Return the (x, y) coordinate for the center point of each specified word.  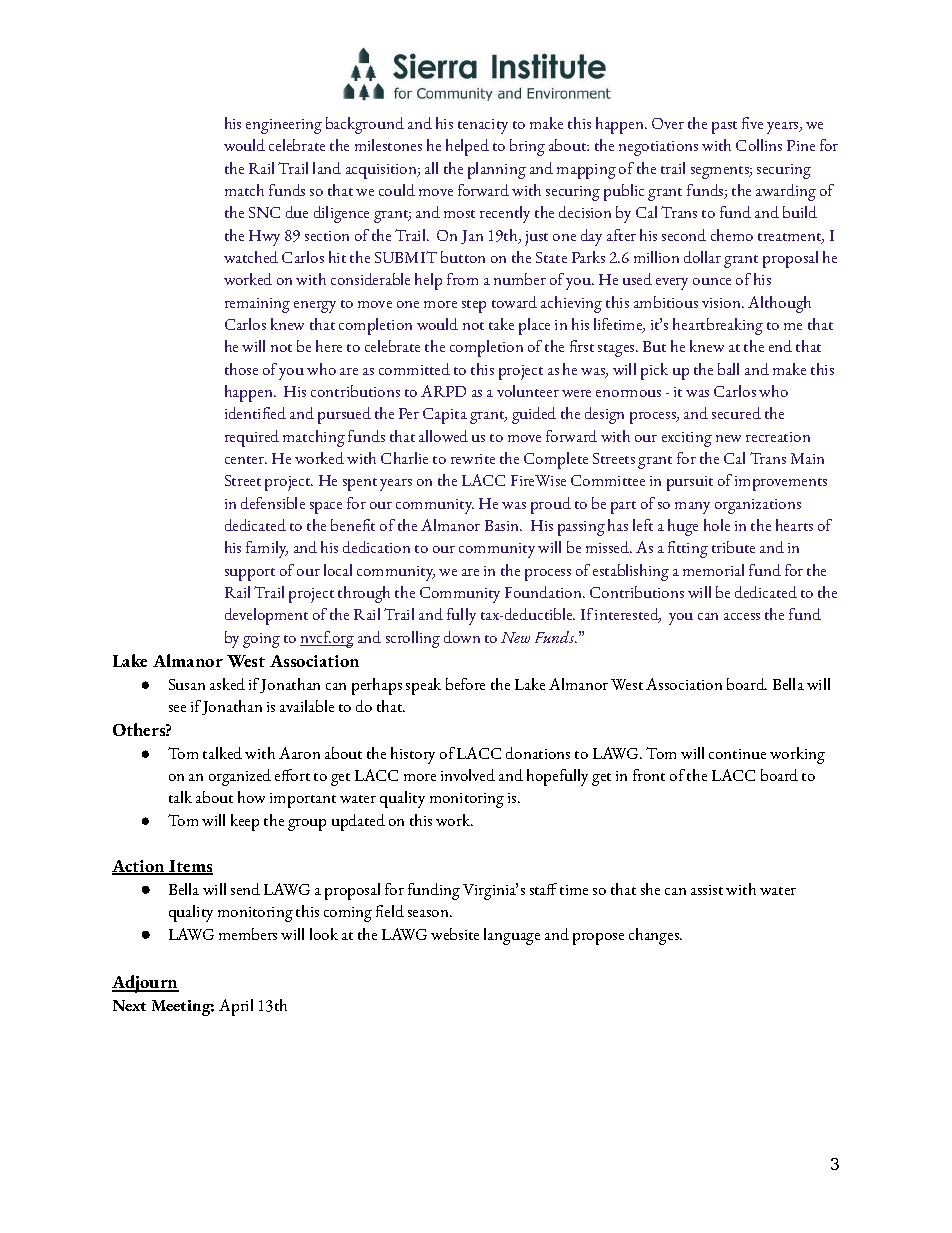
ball (728, 369)
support (250, 574)
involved (468, 775)
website (455, 934)
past (724, 127)
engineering (284, 126)
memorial (713, 570)
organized (240, 777)
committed (414, 369)
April (236, 1007)
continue (737, 754)
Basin (503, 525)
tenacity (483, 126)
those (241, 369)
